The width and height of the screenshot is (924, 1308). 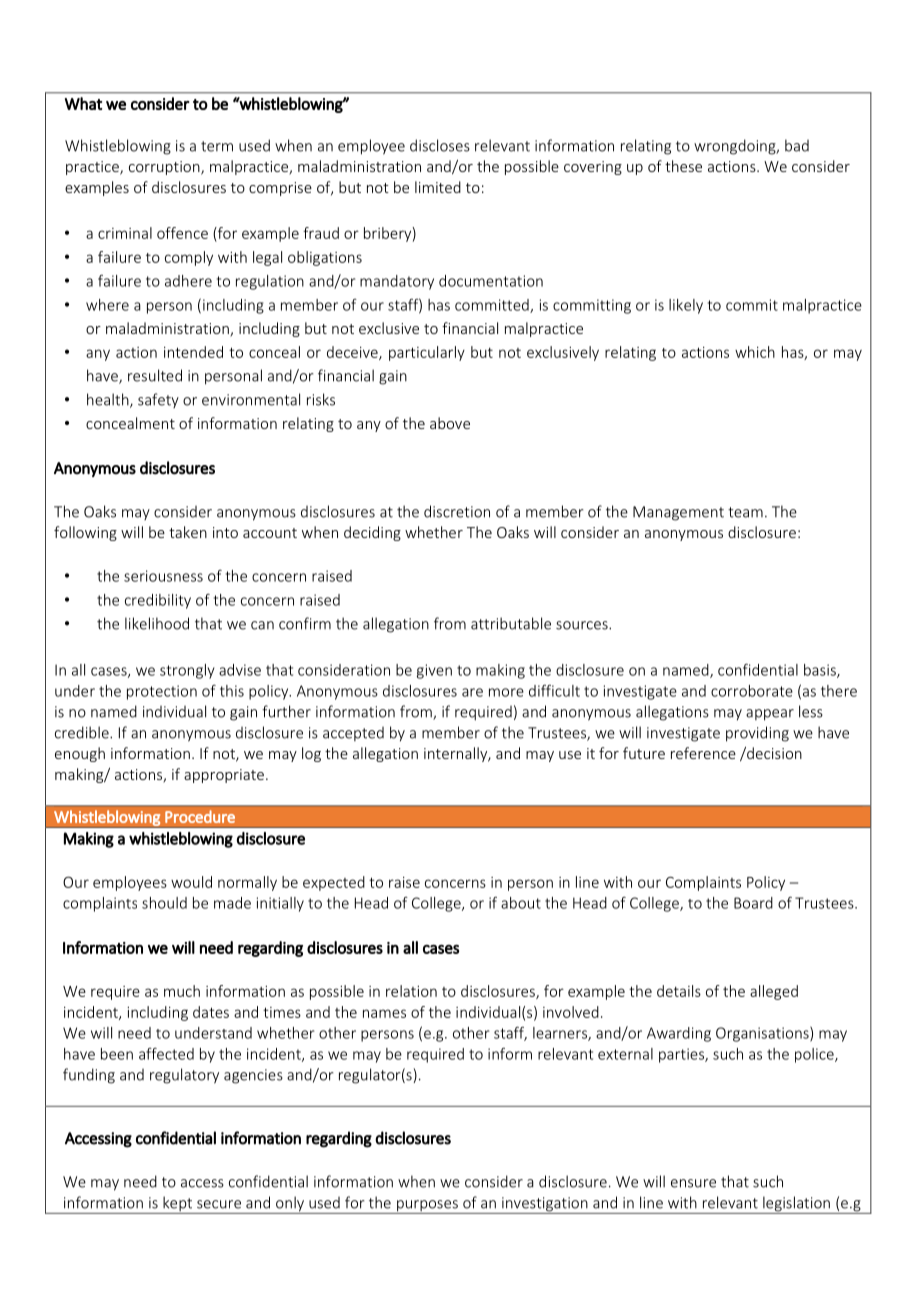 I want to click on given, so click(x=434, y=671).
